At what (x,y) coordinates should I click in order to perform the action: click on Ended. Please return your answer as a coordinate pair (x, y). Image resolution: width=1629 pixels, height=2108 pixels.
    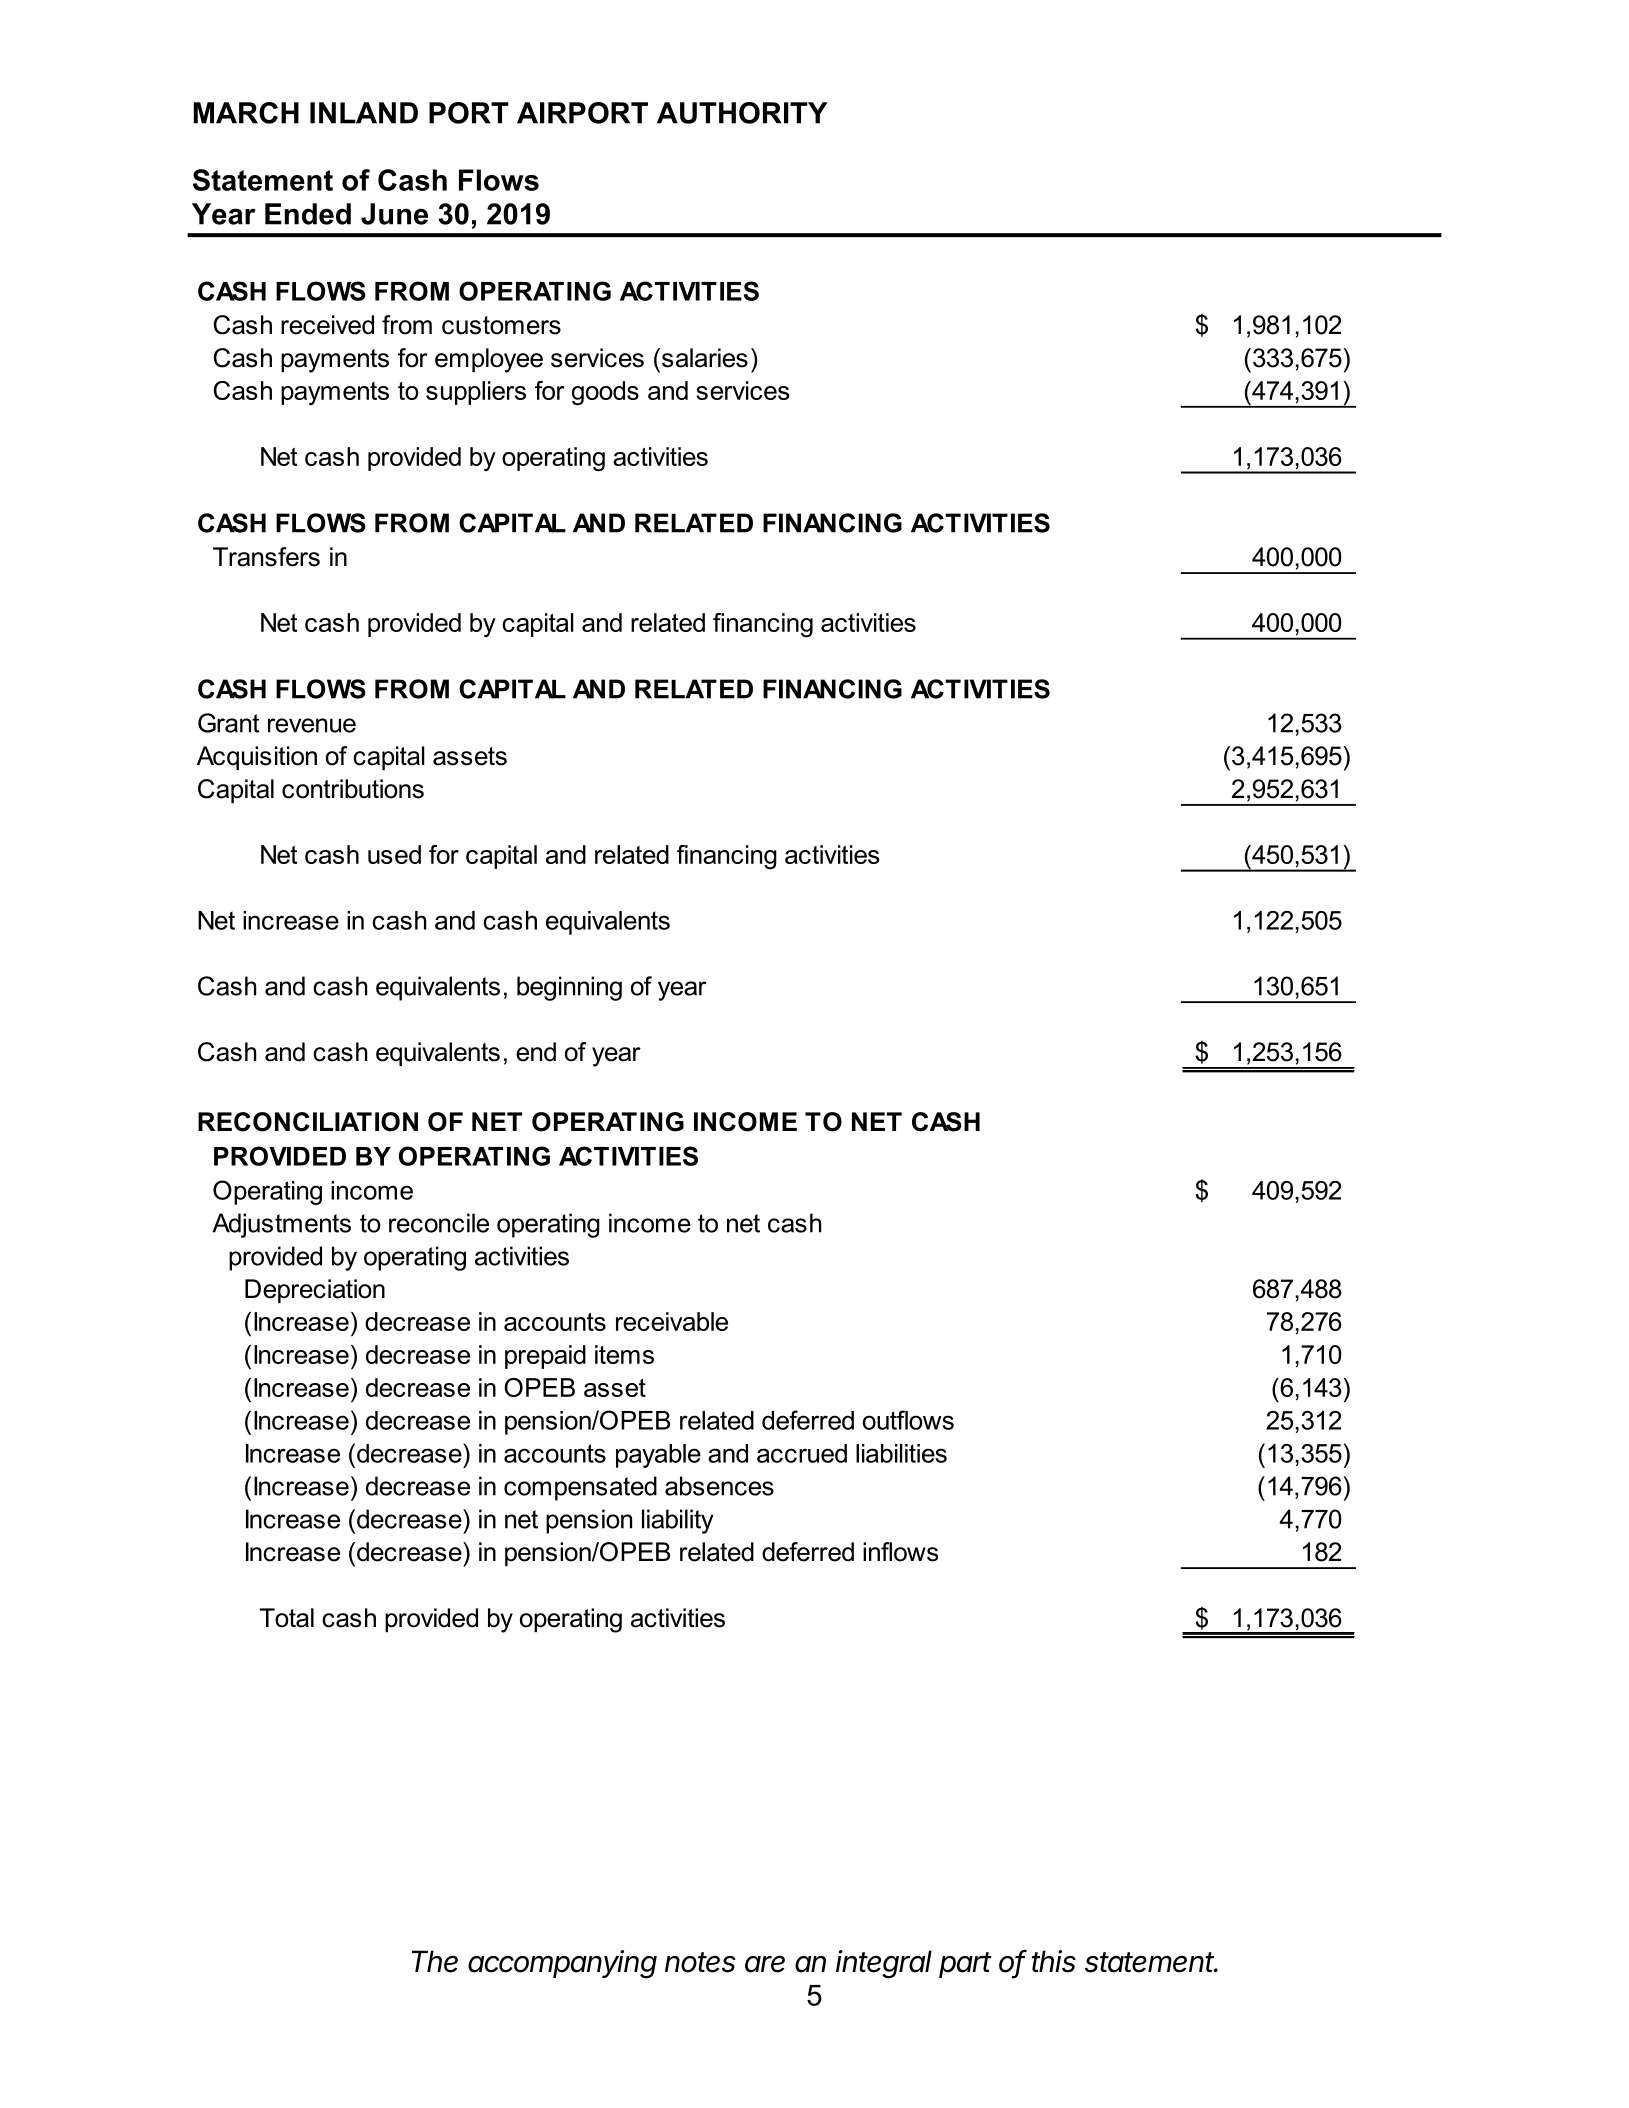
    Looking at the image, I should click on (308, 214).
